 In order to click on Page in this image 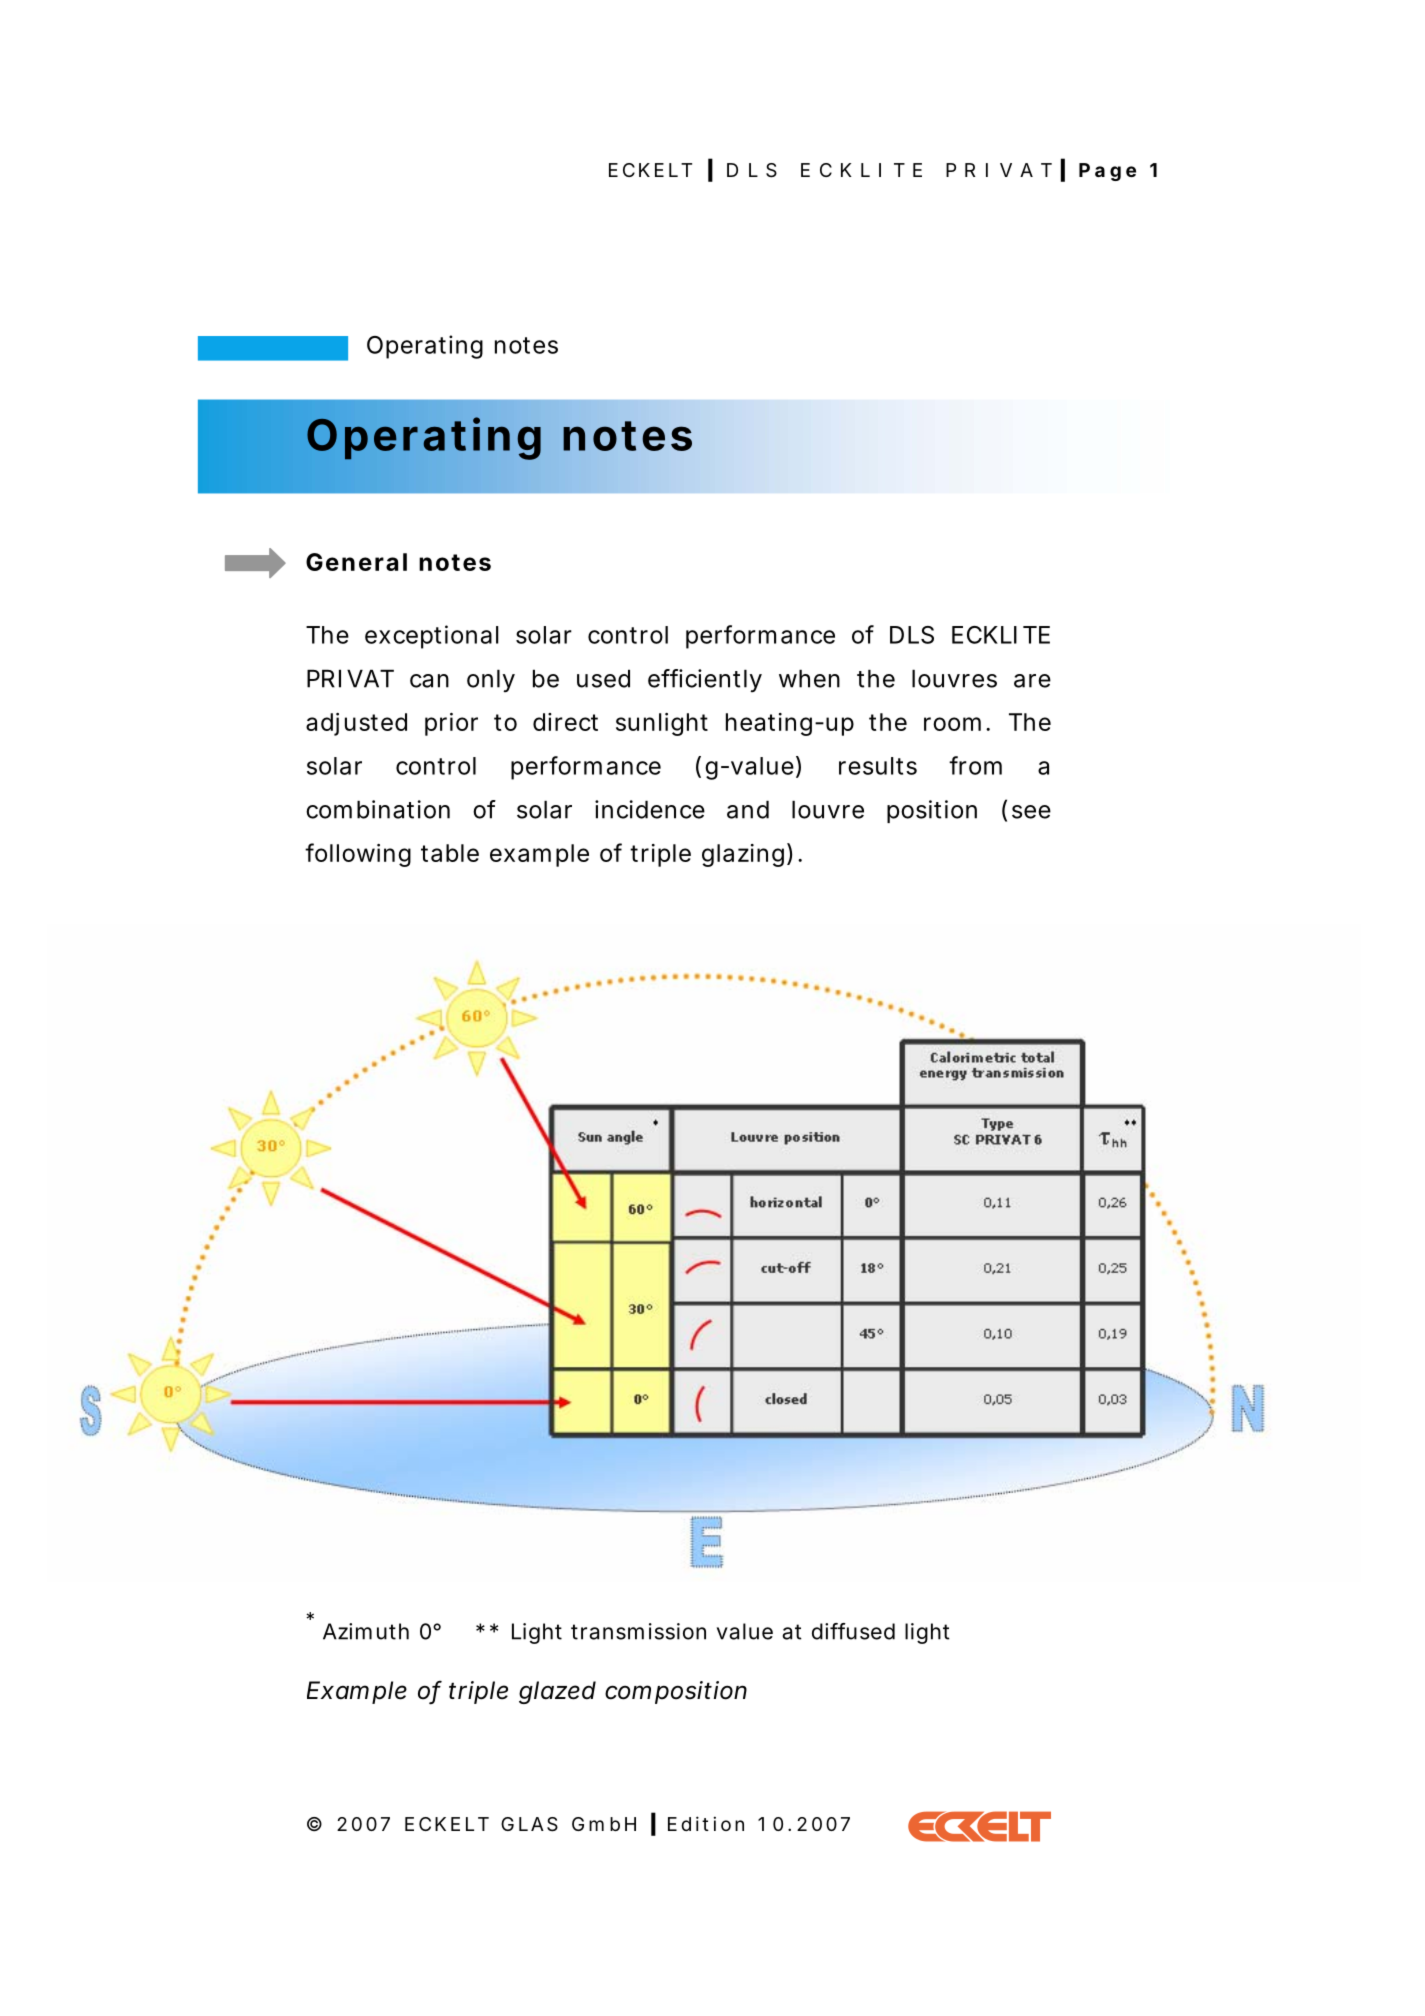, I will do `click(1107, 172)`.
